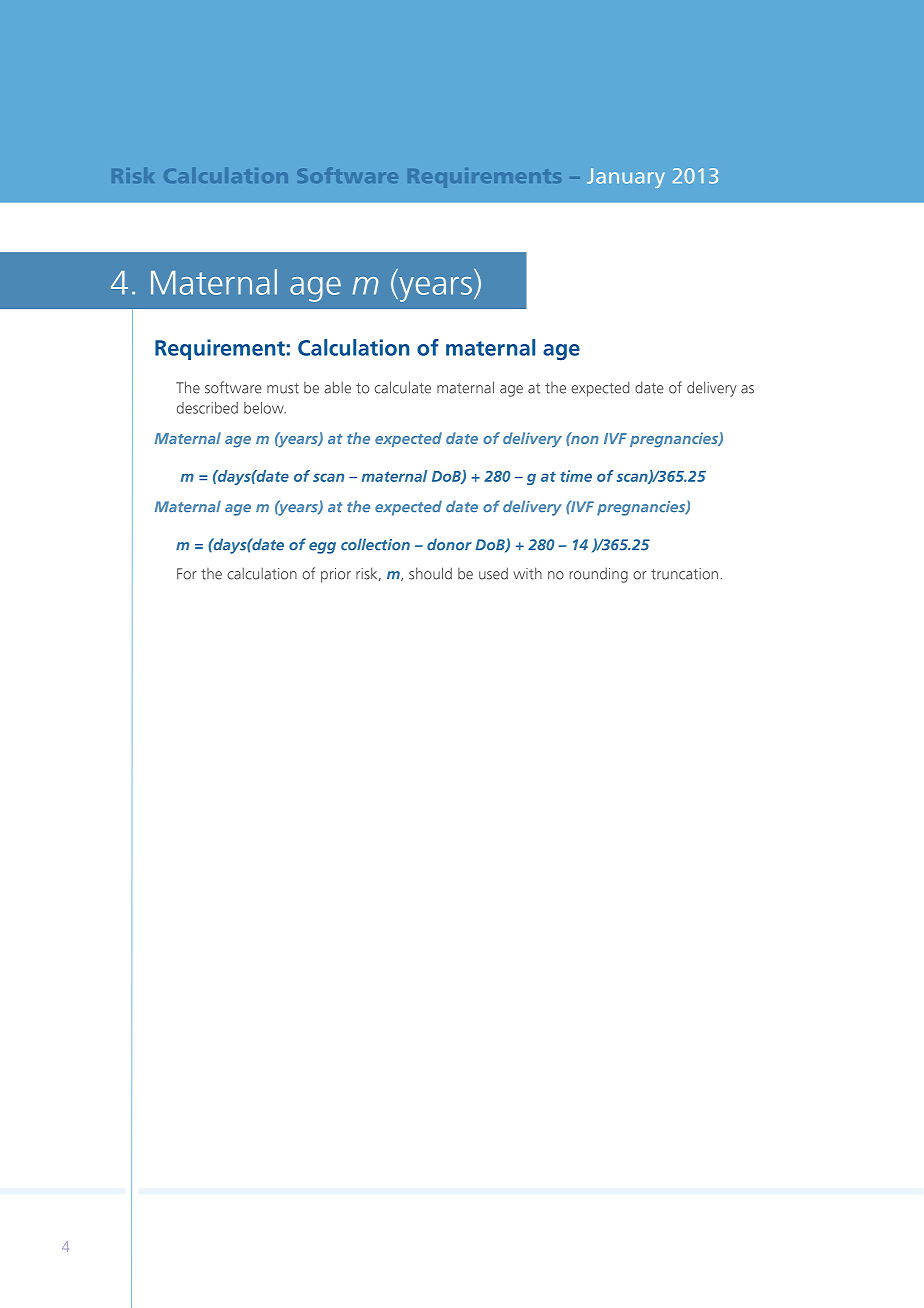 The image size is (924, 1308). I want to click on donor, so click(449, 544).
